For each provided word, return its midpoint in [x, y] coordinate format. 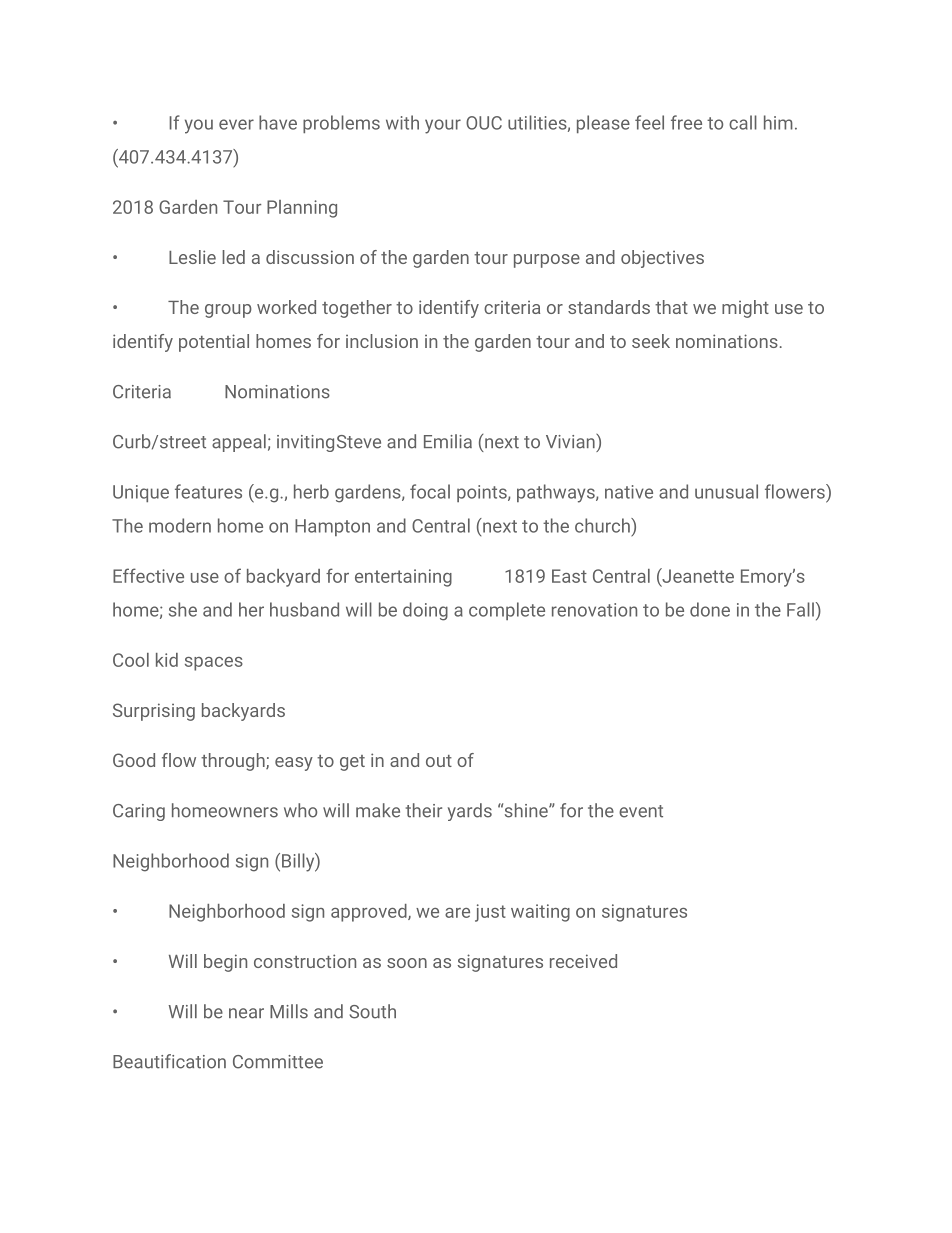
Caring [139, 812]
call [743, 122]
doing [425, 611]
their [424, 810]
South [373, 1011]
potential [214, 343]
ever [236, 124]
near [246, 1013]
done [710, 609]
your [443, 126]
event [641, 811]
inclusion [382, 341]
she [183, 609]
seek [651, 341]
